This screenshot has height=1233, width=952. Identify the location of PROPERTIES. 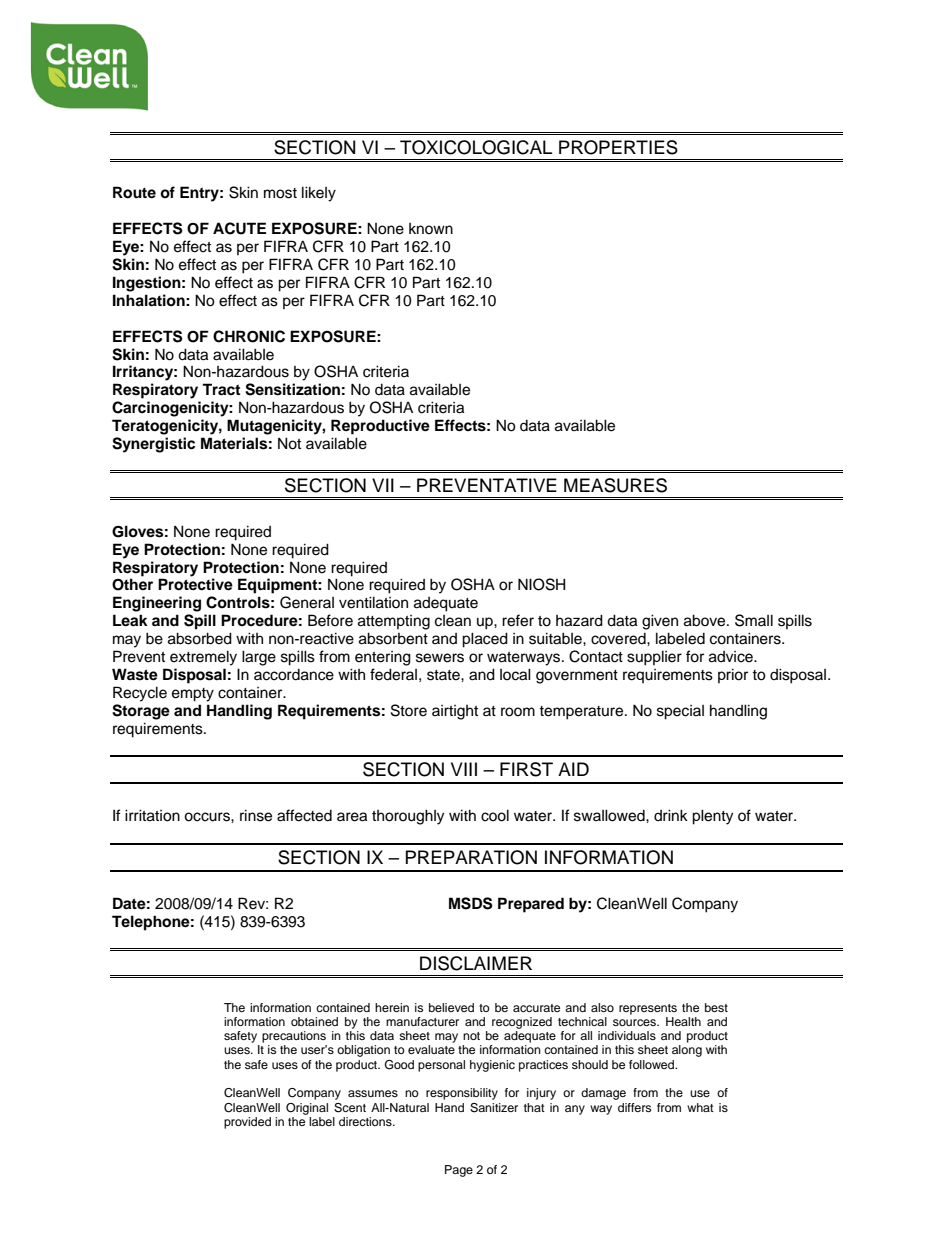
(618, 147).
